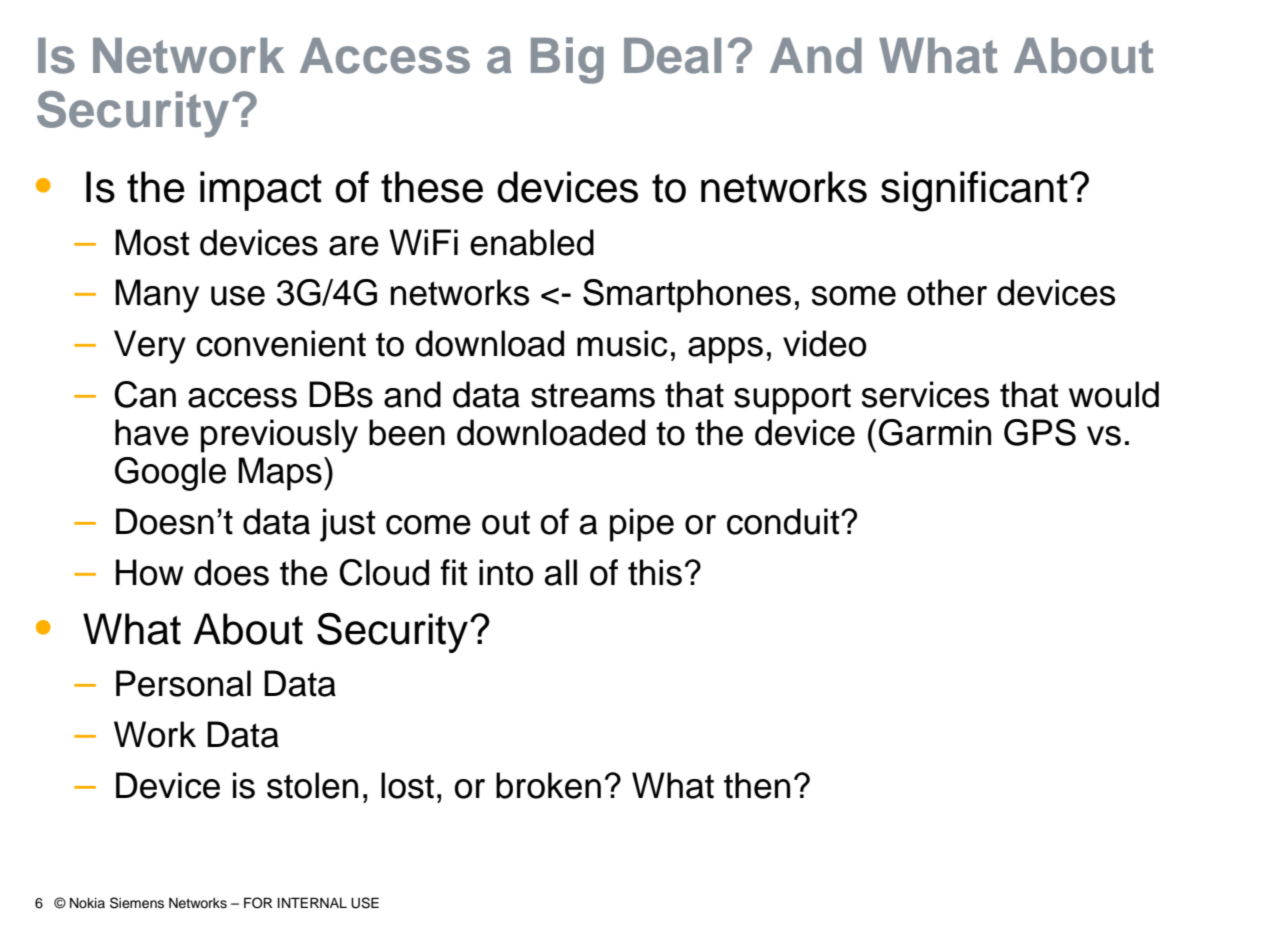 This page has width=1270, height=952. What do you see at coordinates (150, 572) in the page?
I see `How` at bounding box center [150, 572].
